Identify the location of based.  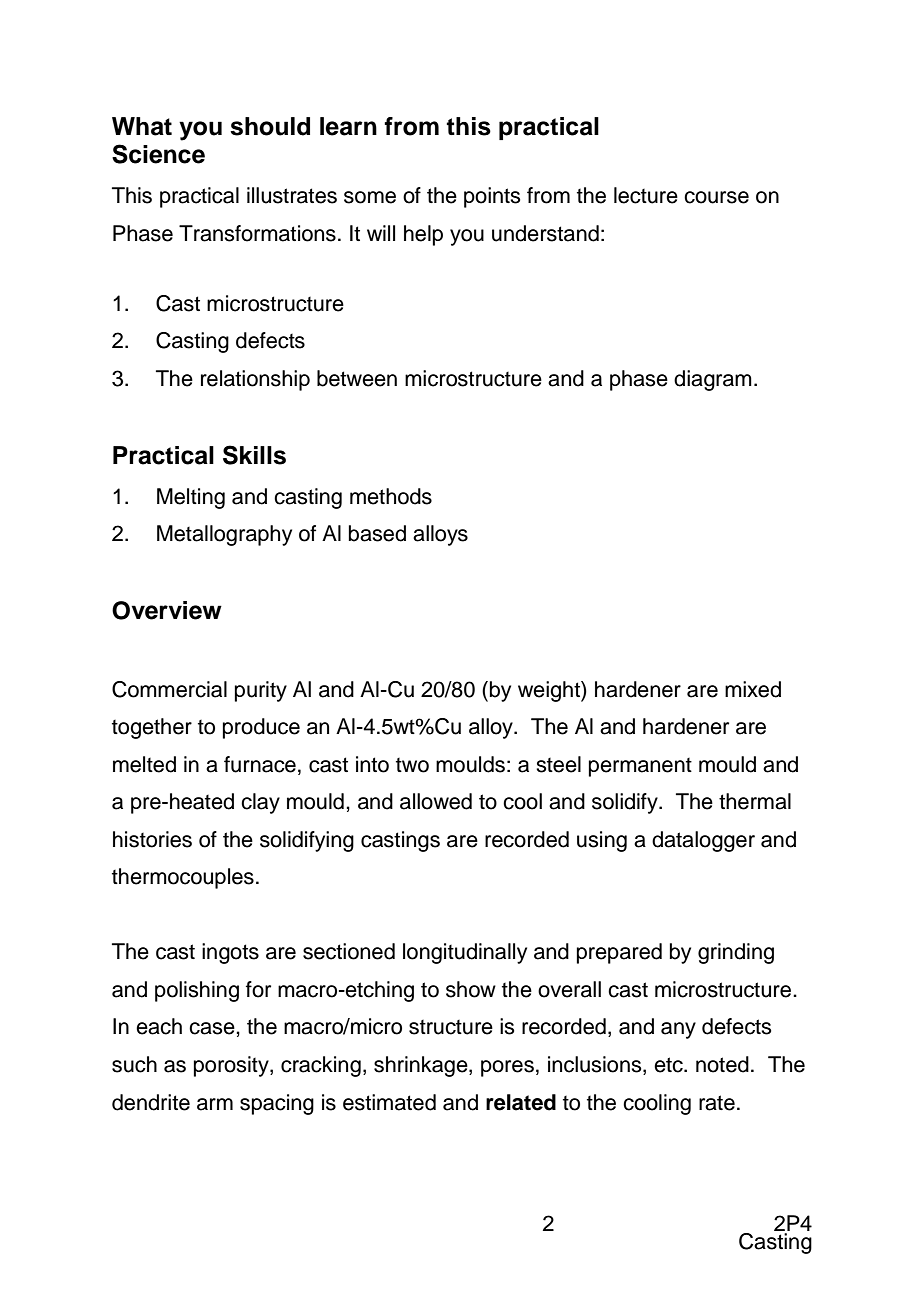
(377, 533).
